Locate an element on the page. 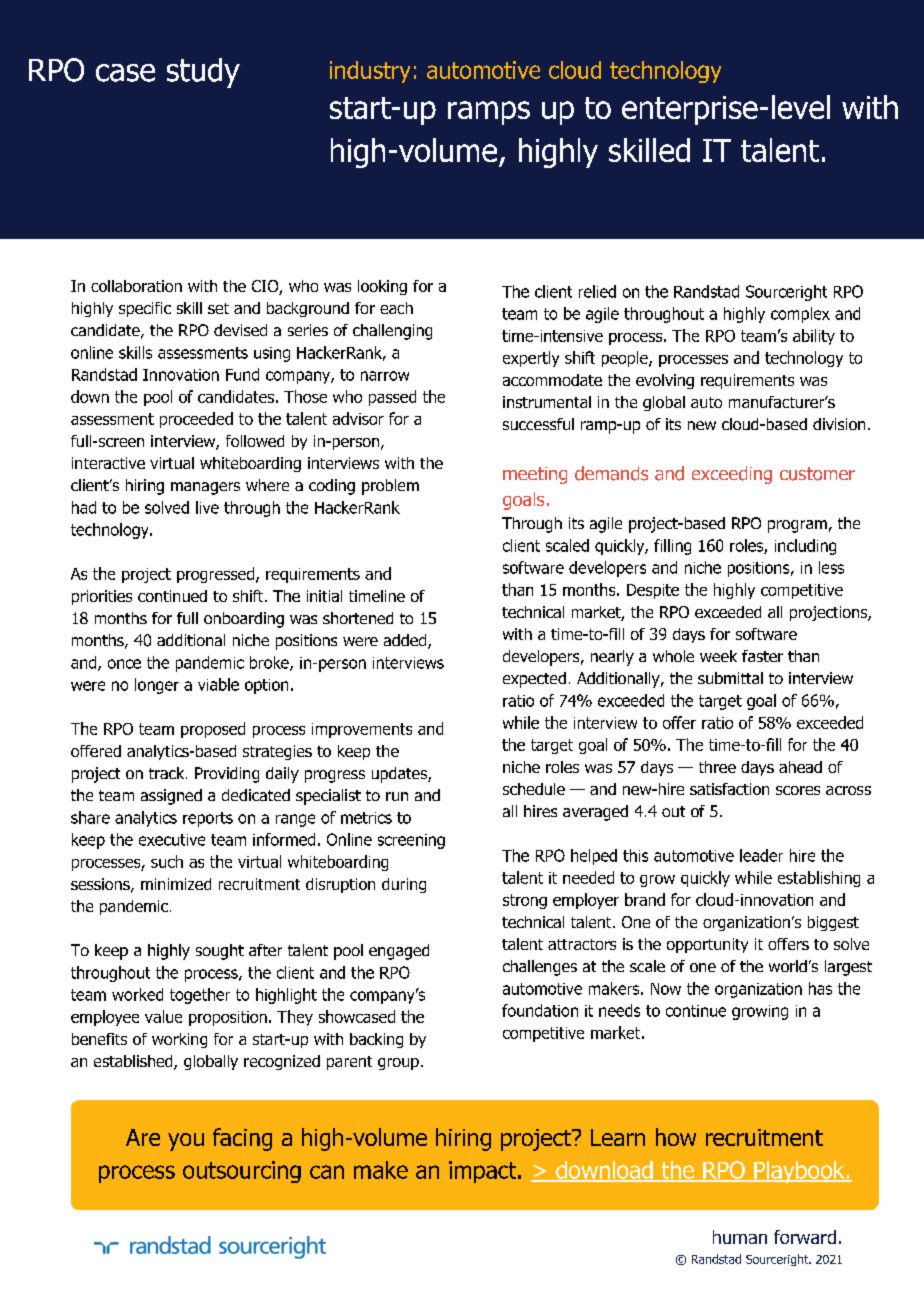 This image has height=1307, width=924. industry is located at coordinates (370, 72).
